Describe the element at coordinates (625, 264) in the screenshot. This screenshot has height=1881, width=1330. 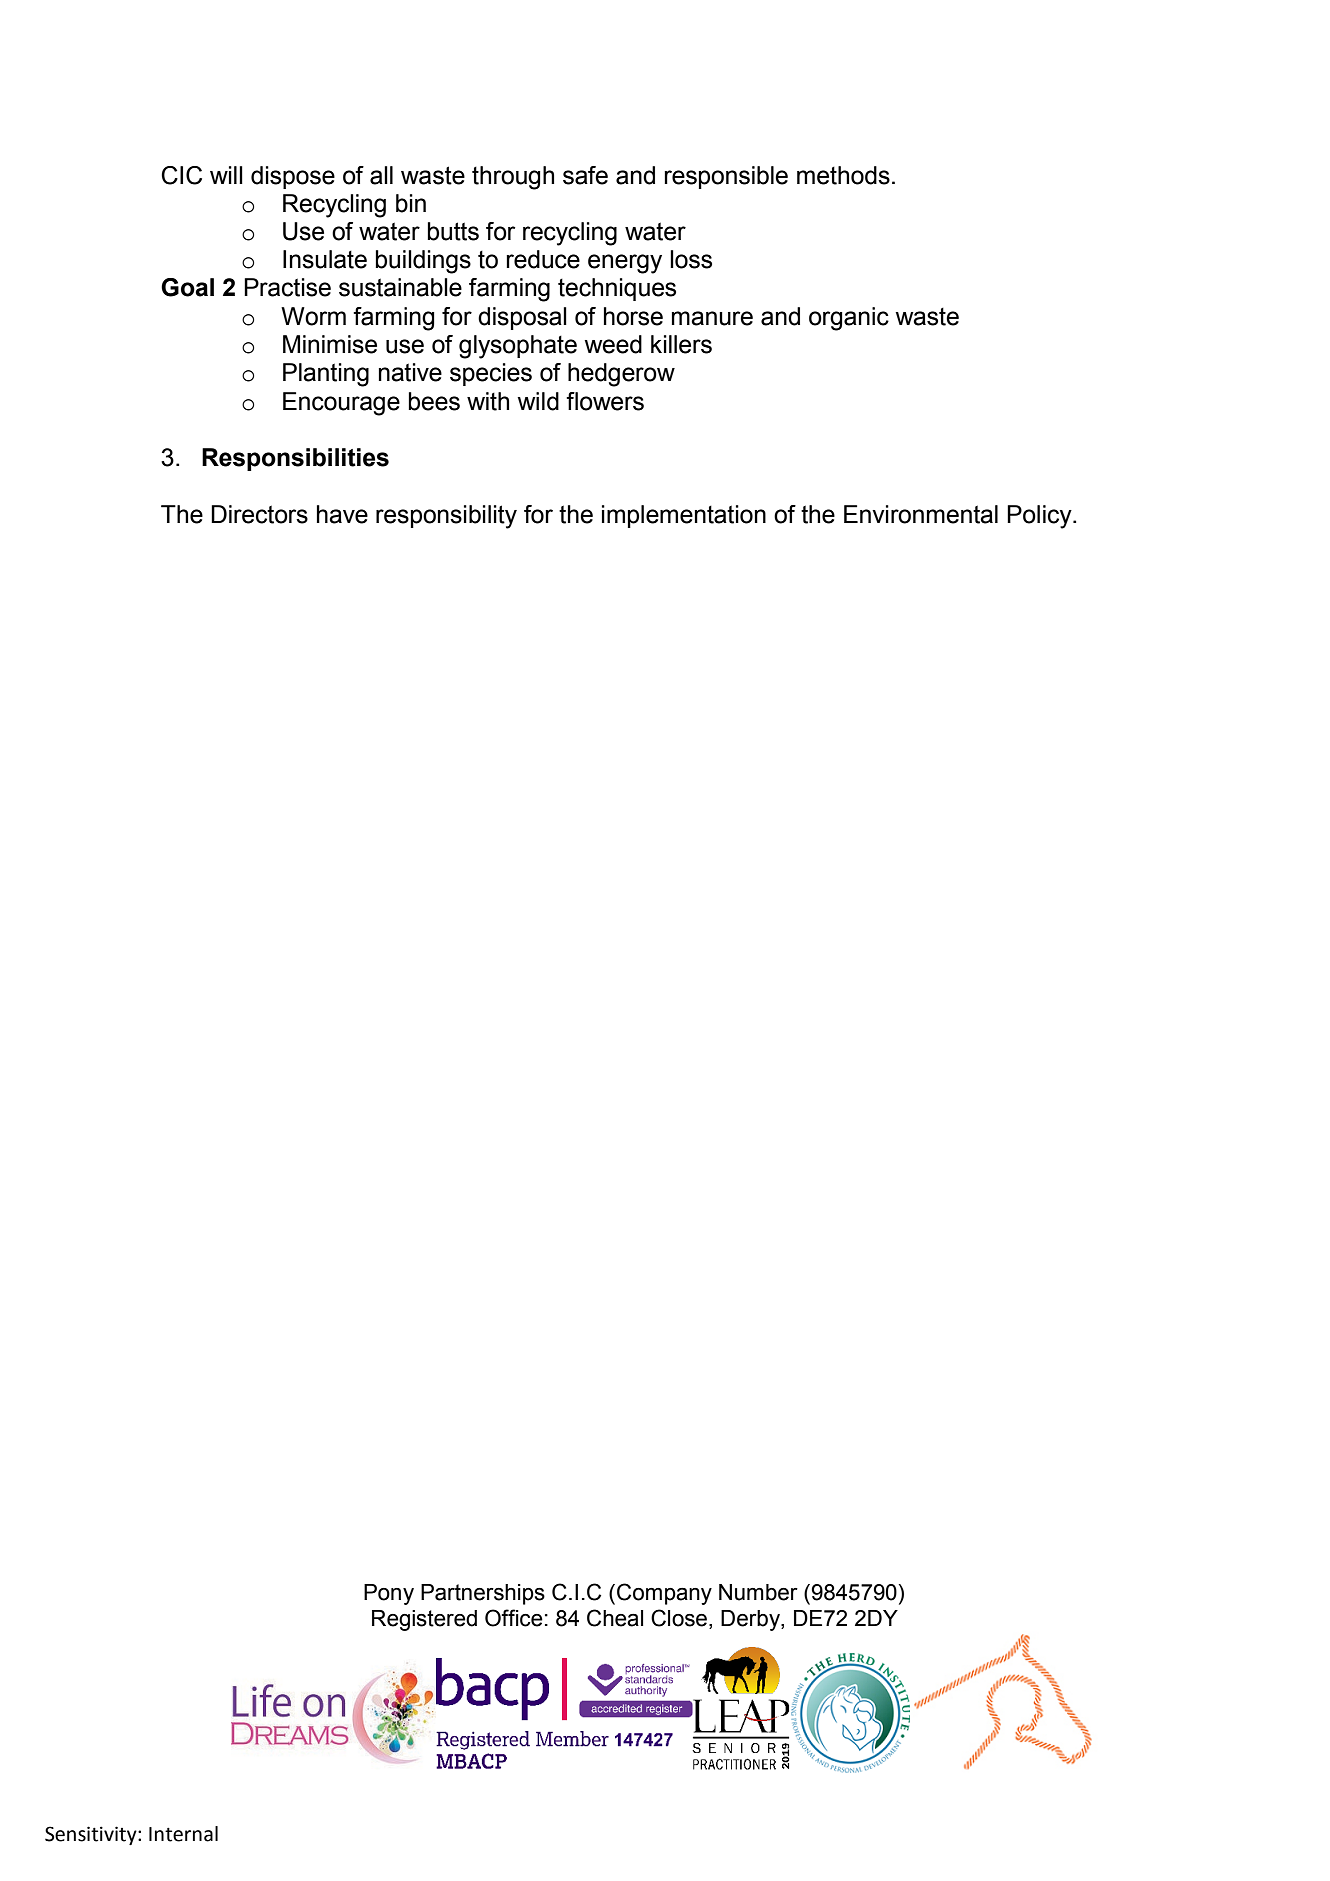
I see `energy` at that location.
